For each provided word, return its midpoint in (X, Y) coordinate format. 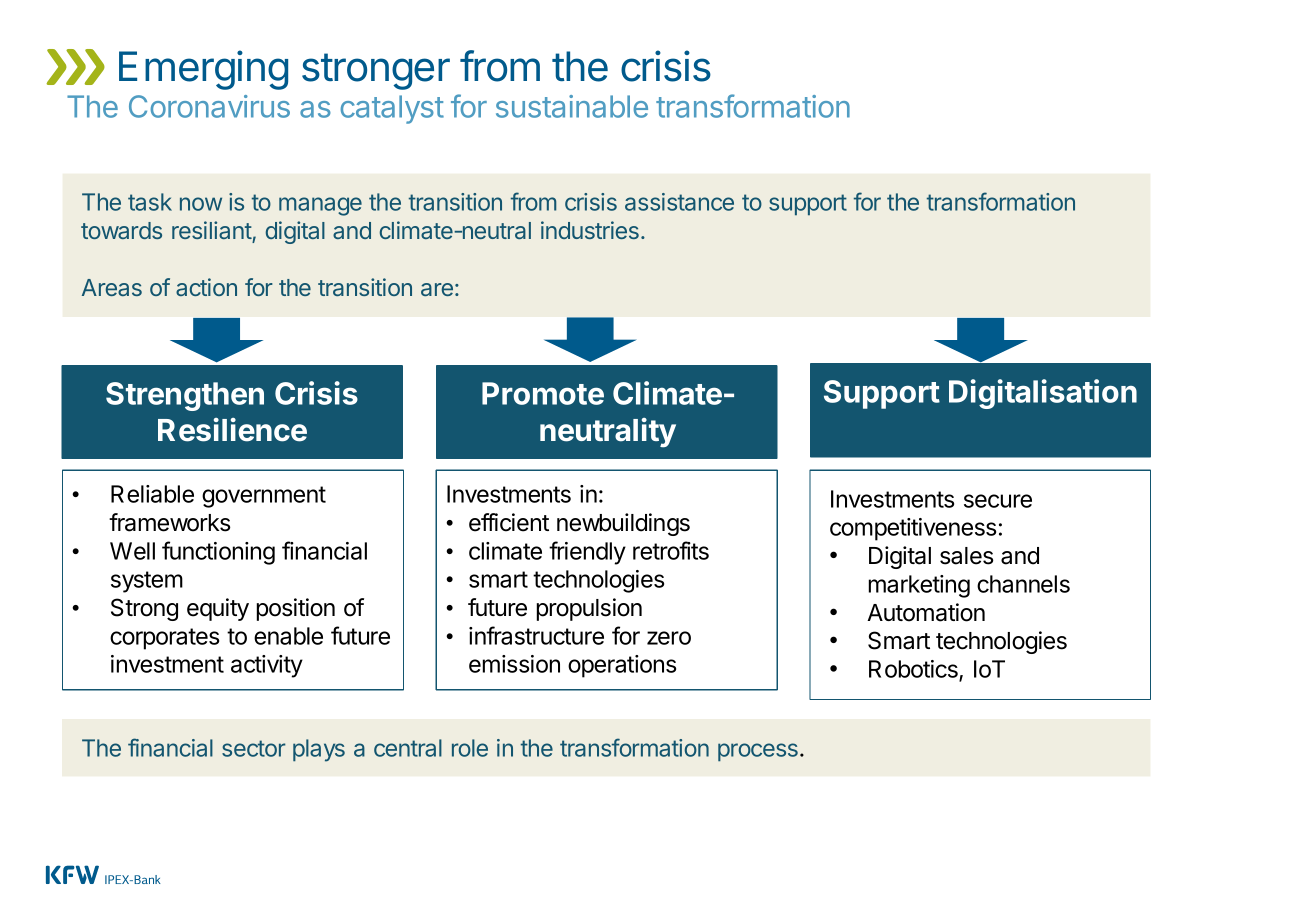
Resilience (232, 430)
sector (254, 748)
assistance (679, 202)
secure (998, 501)
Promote (543, 393)
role (470, 748)
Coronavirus (209, 106)
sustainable (572, 106)
